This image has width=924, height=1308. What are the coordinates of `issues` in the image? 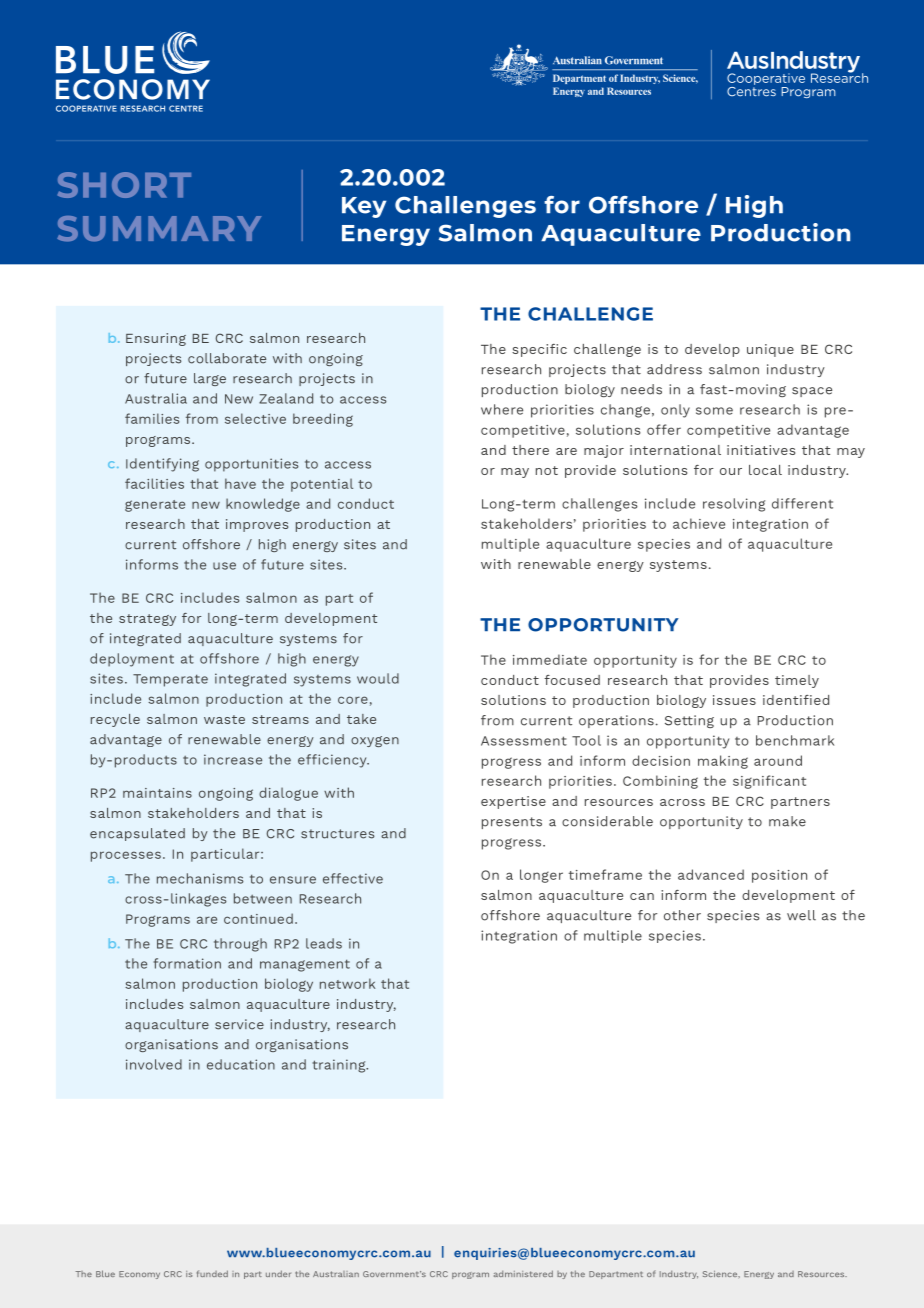 It's located at (734, 700).
